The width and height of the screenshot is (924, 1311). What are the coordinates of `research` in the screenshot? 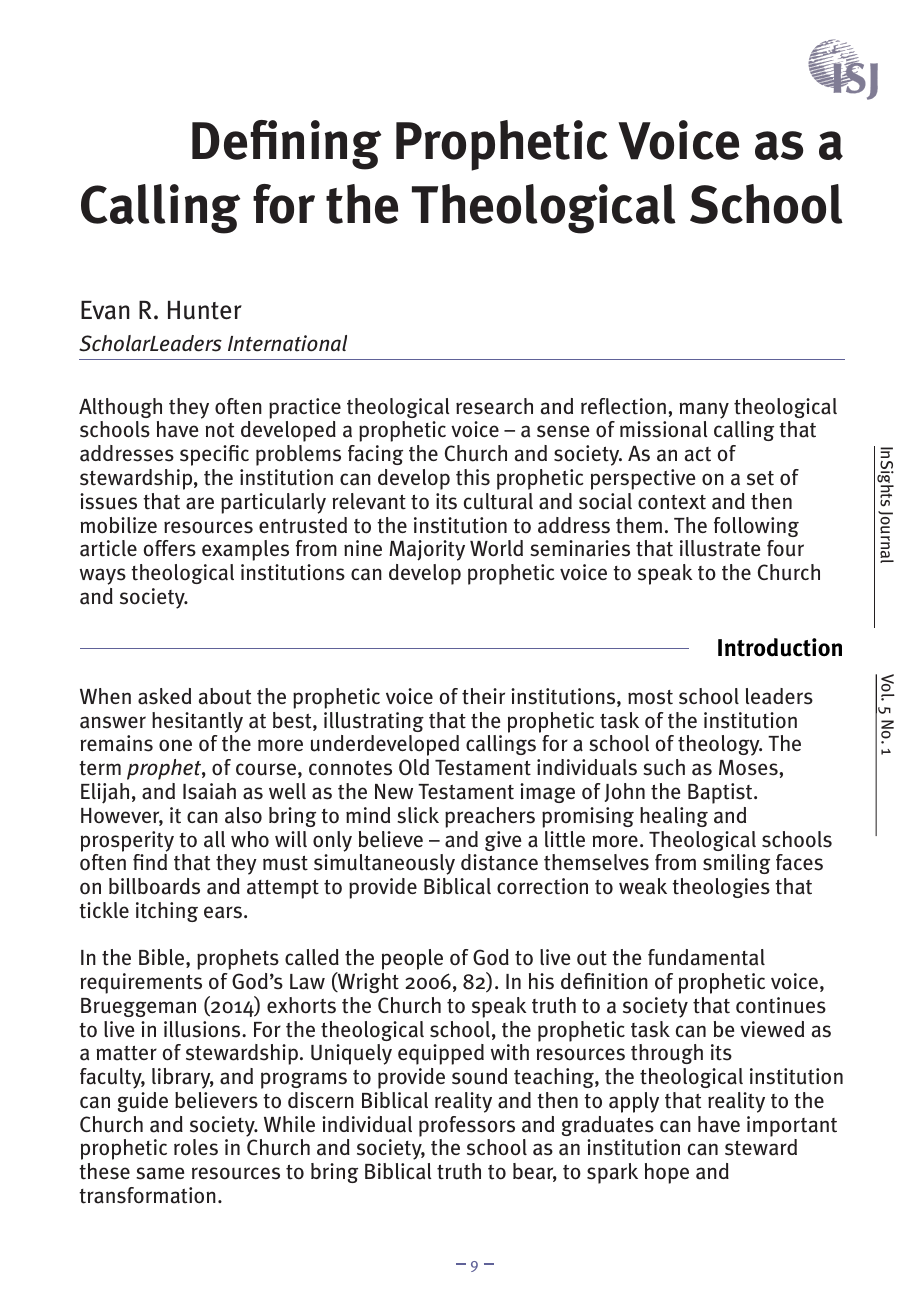 It's located at (494, 406).
